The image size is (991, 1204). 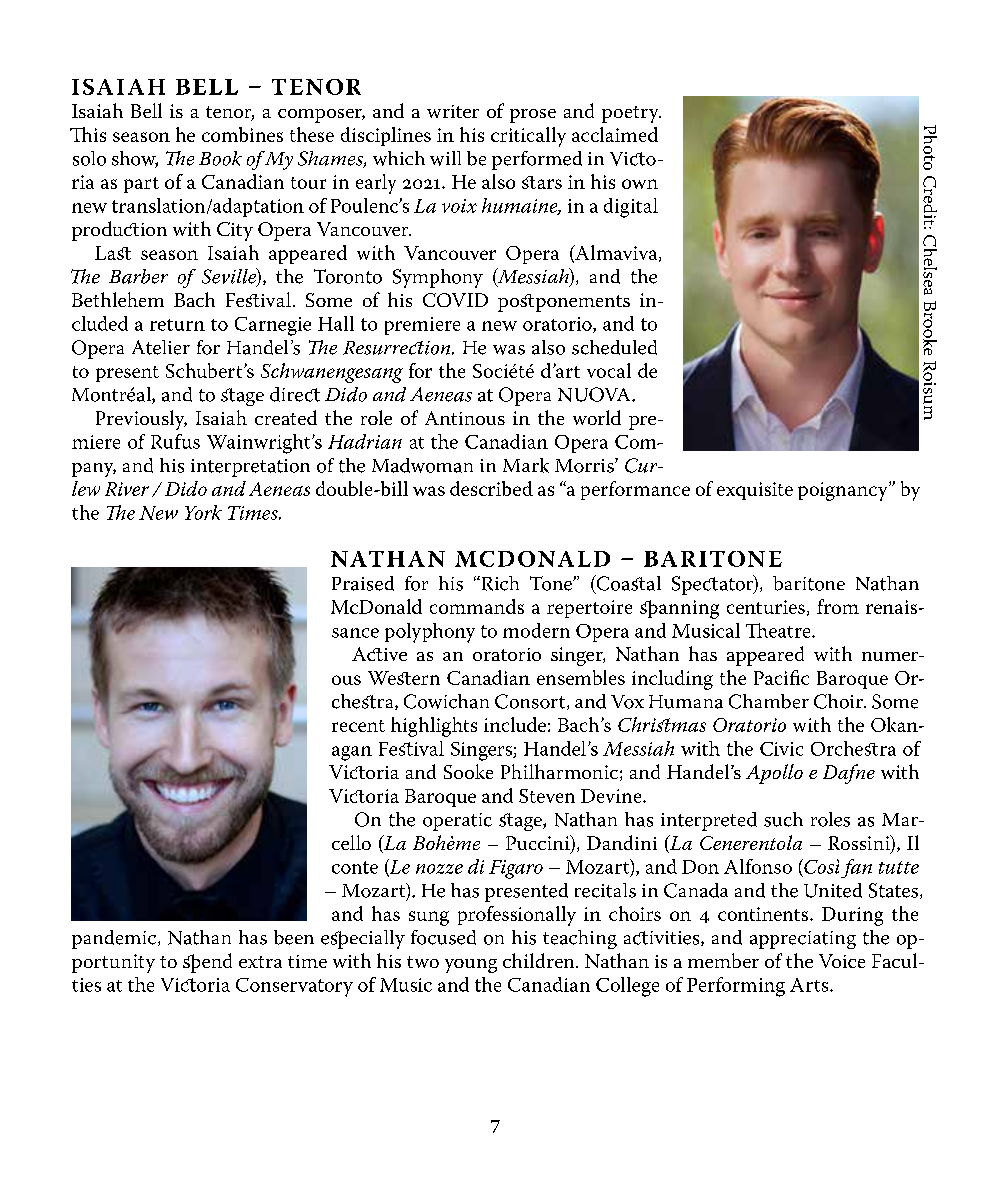 What do you see at coordinates (161, 347) in the page?
I see `Atelier` at bounding box center [161, 347].
